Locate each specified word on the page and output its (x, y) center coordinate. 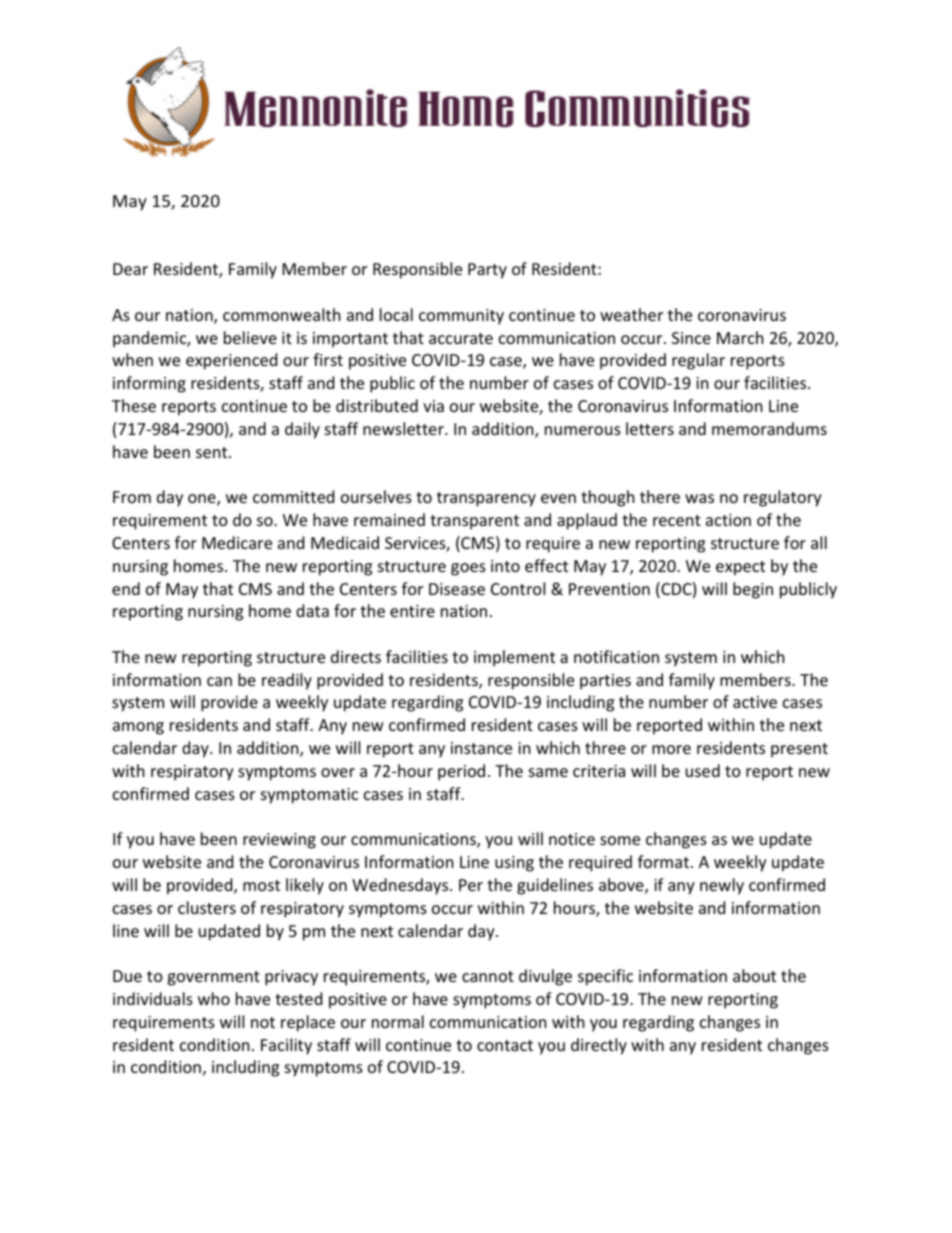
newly (722, 886)
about (754, 975)
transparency (486, 499)
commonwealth (282, 314)
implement (514, 658)
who (214, 998)
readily (287, 681)
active (755, 702)
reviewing (279, 841)
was (699, 498)
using (514, 864)
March (740, 337)
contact (505, 1045)
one (203, 500)
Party (487, 271)
